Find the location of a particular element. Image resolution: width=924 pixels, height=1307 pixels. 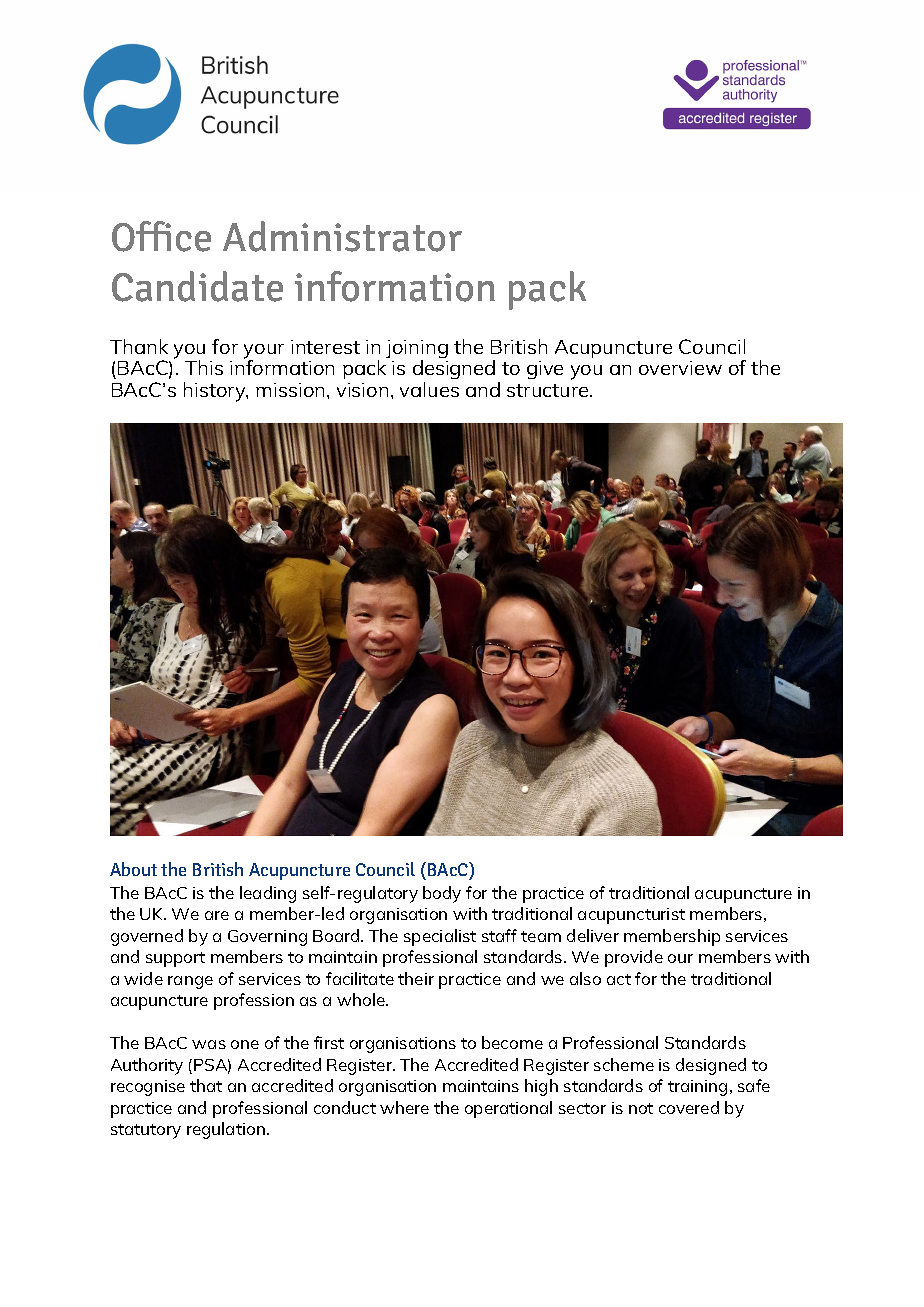

where is located at coordinates (404, 1107).
